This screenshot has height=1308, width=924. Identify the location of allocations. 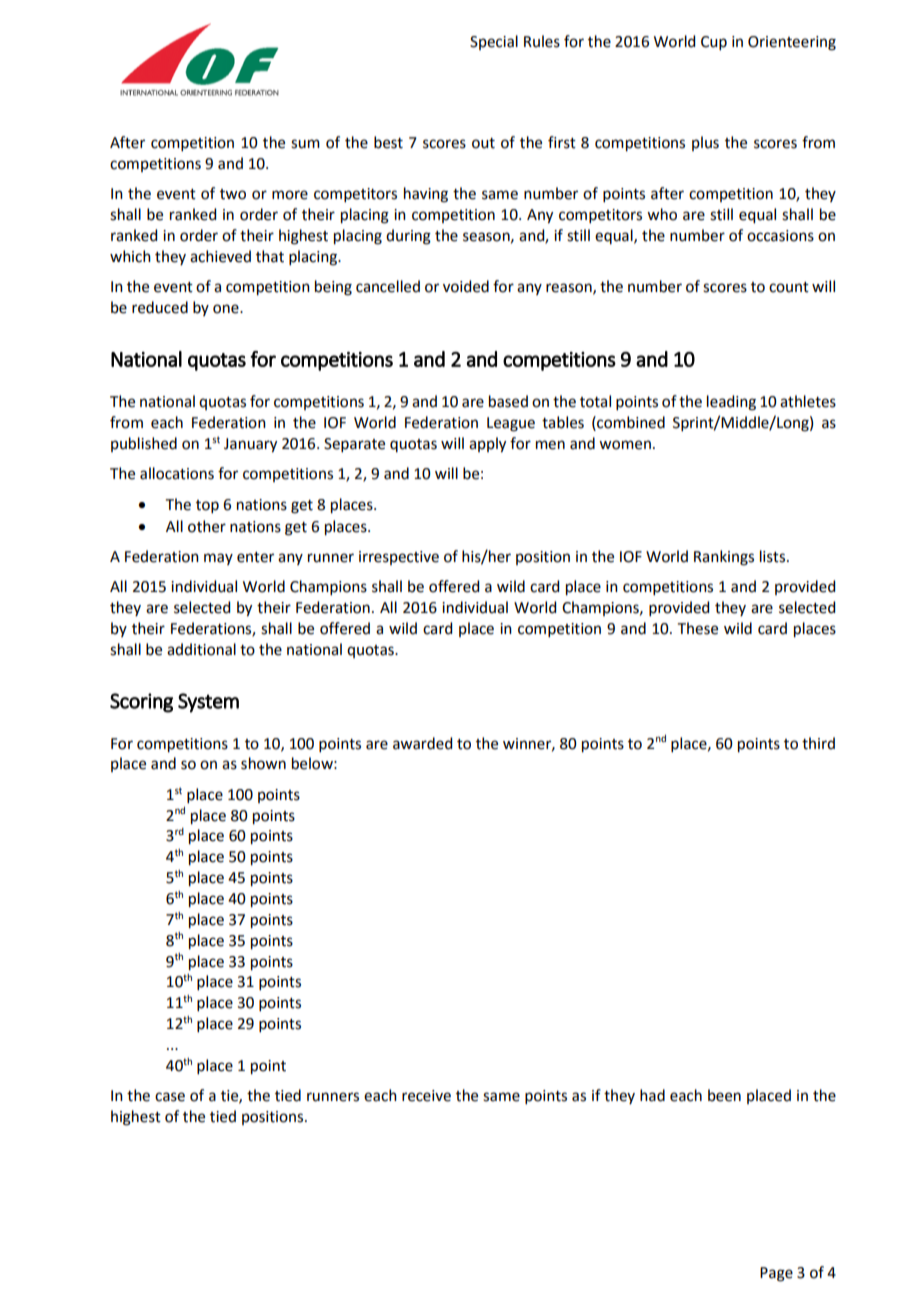
(177, 473).
